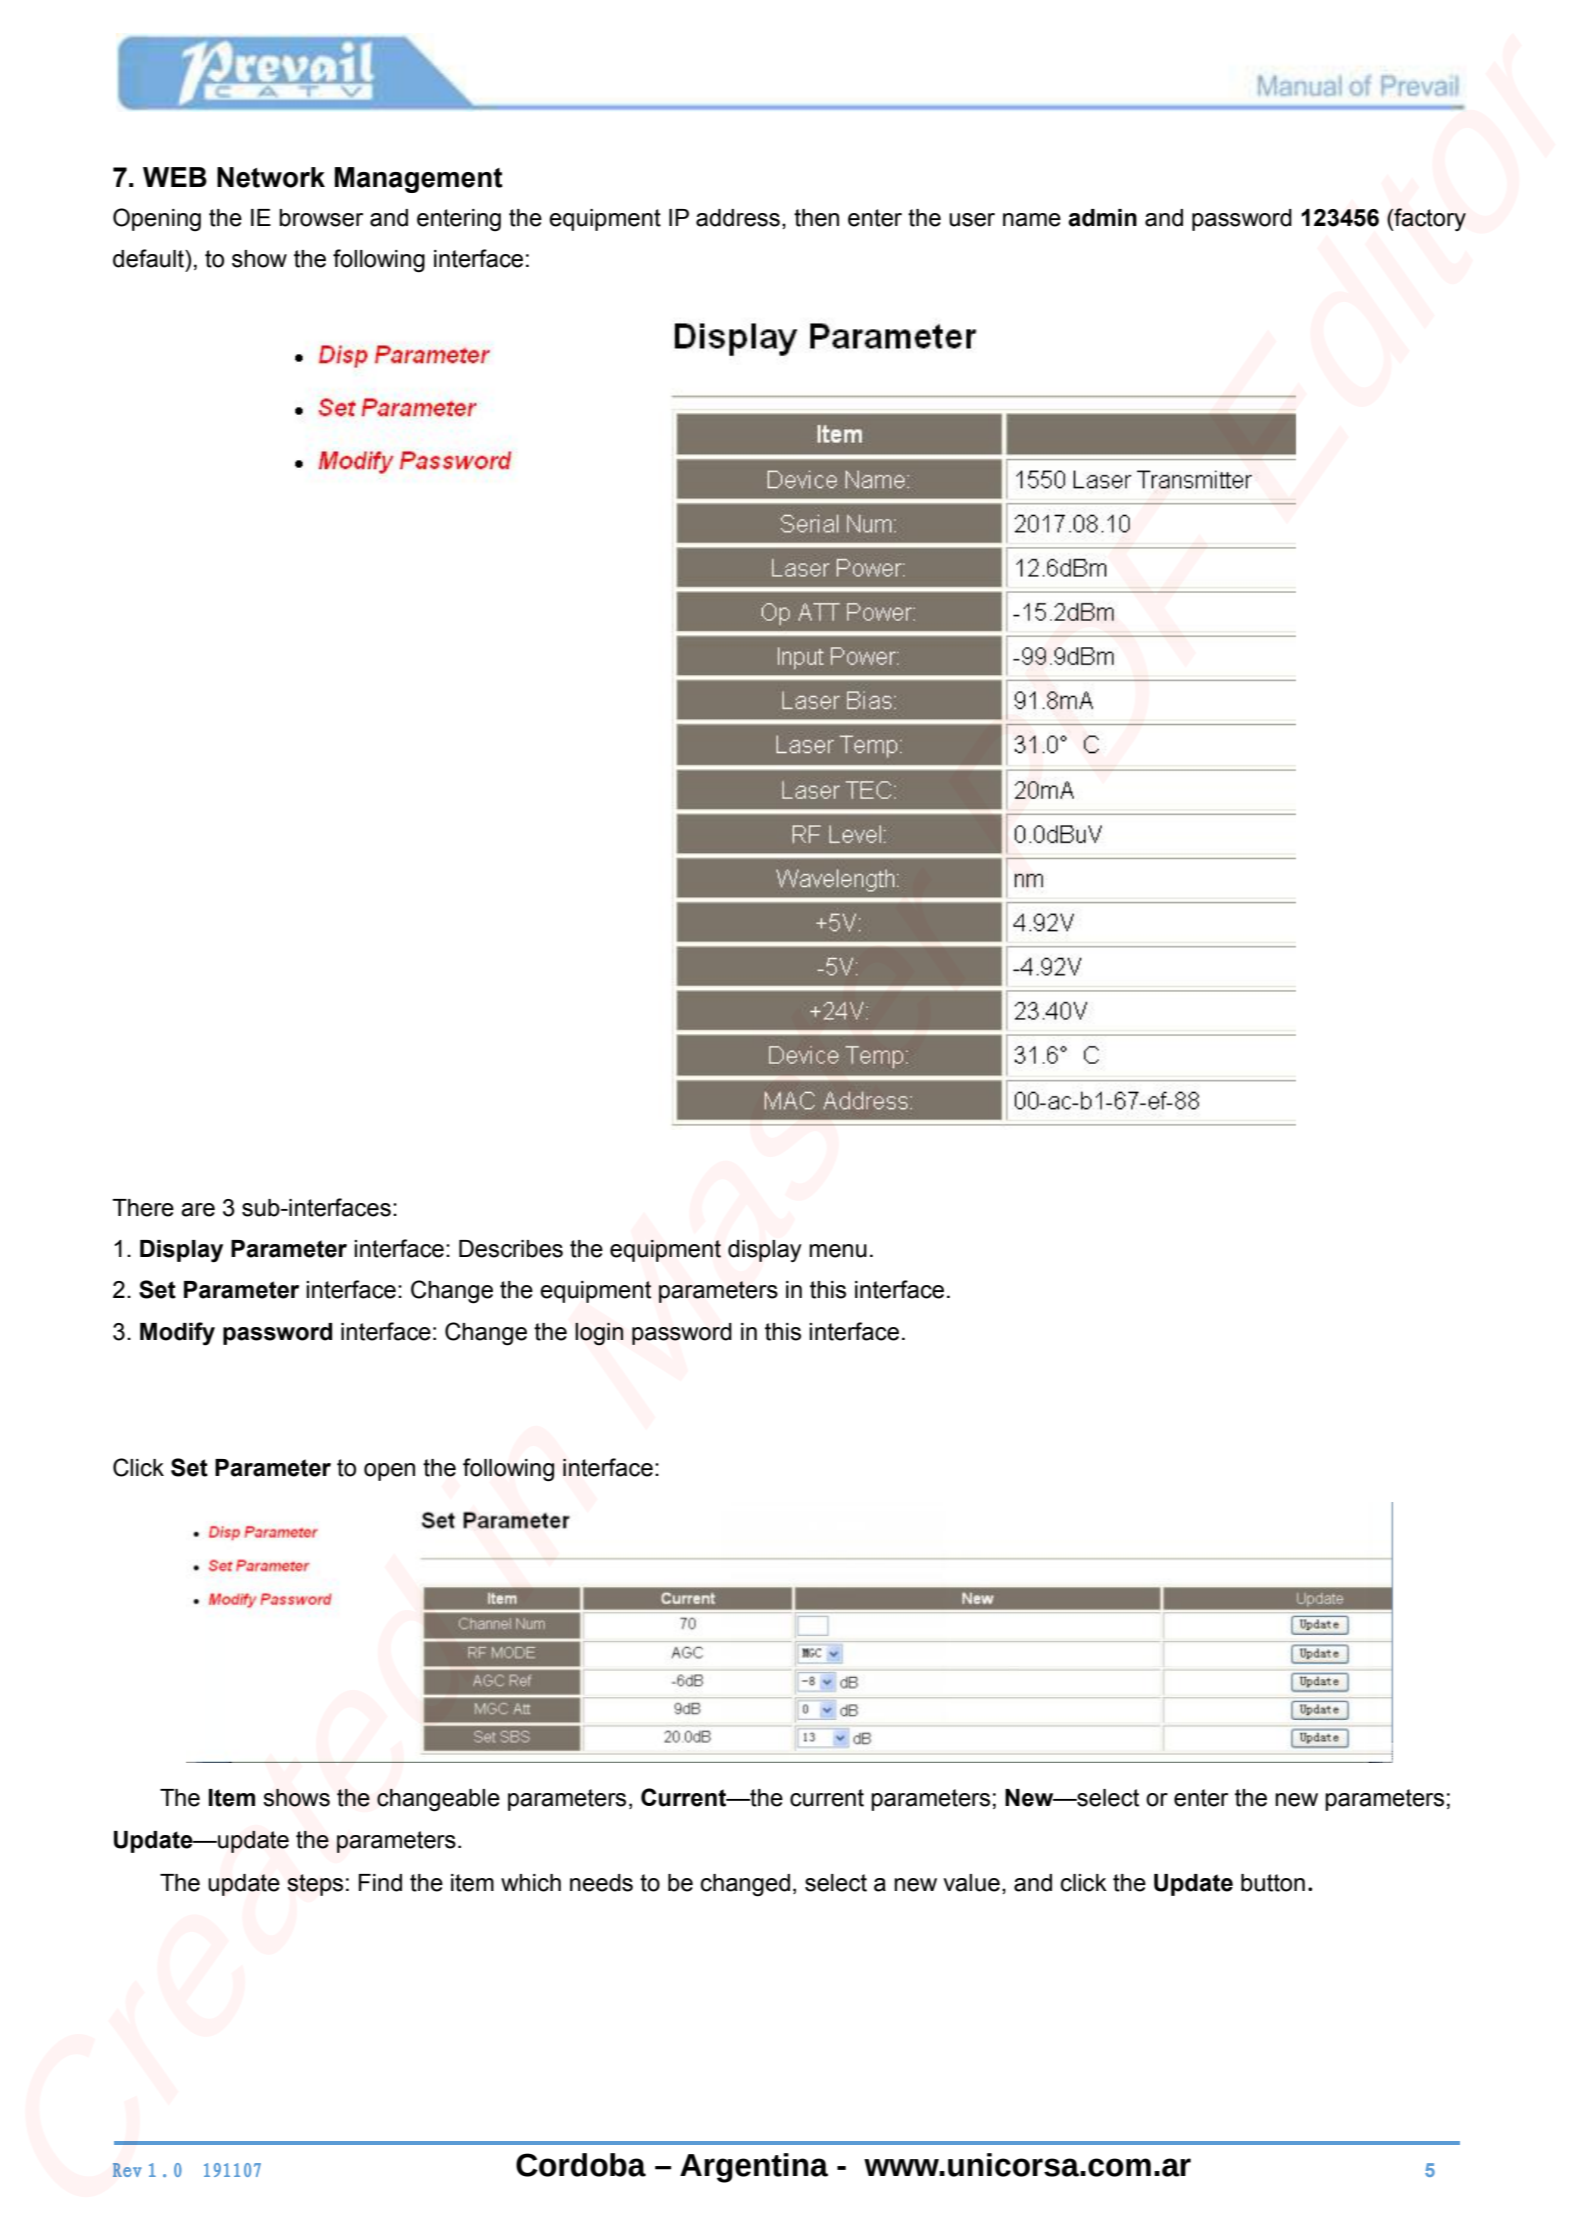 This screenshot has height=2227, width=1575. I want to click on are, so click(198, 1210).
